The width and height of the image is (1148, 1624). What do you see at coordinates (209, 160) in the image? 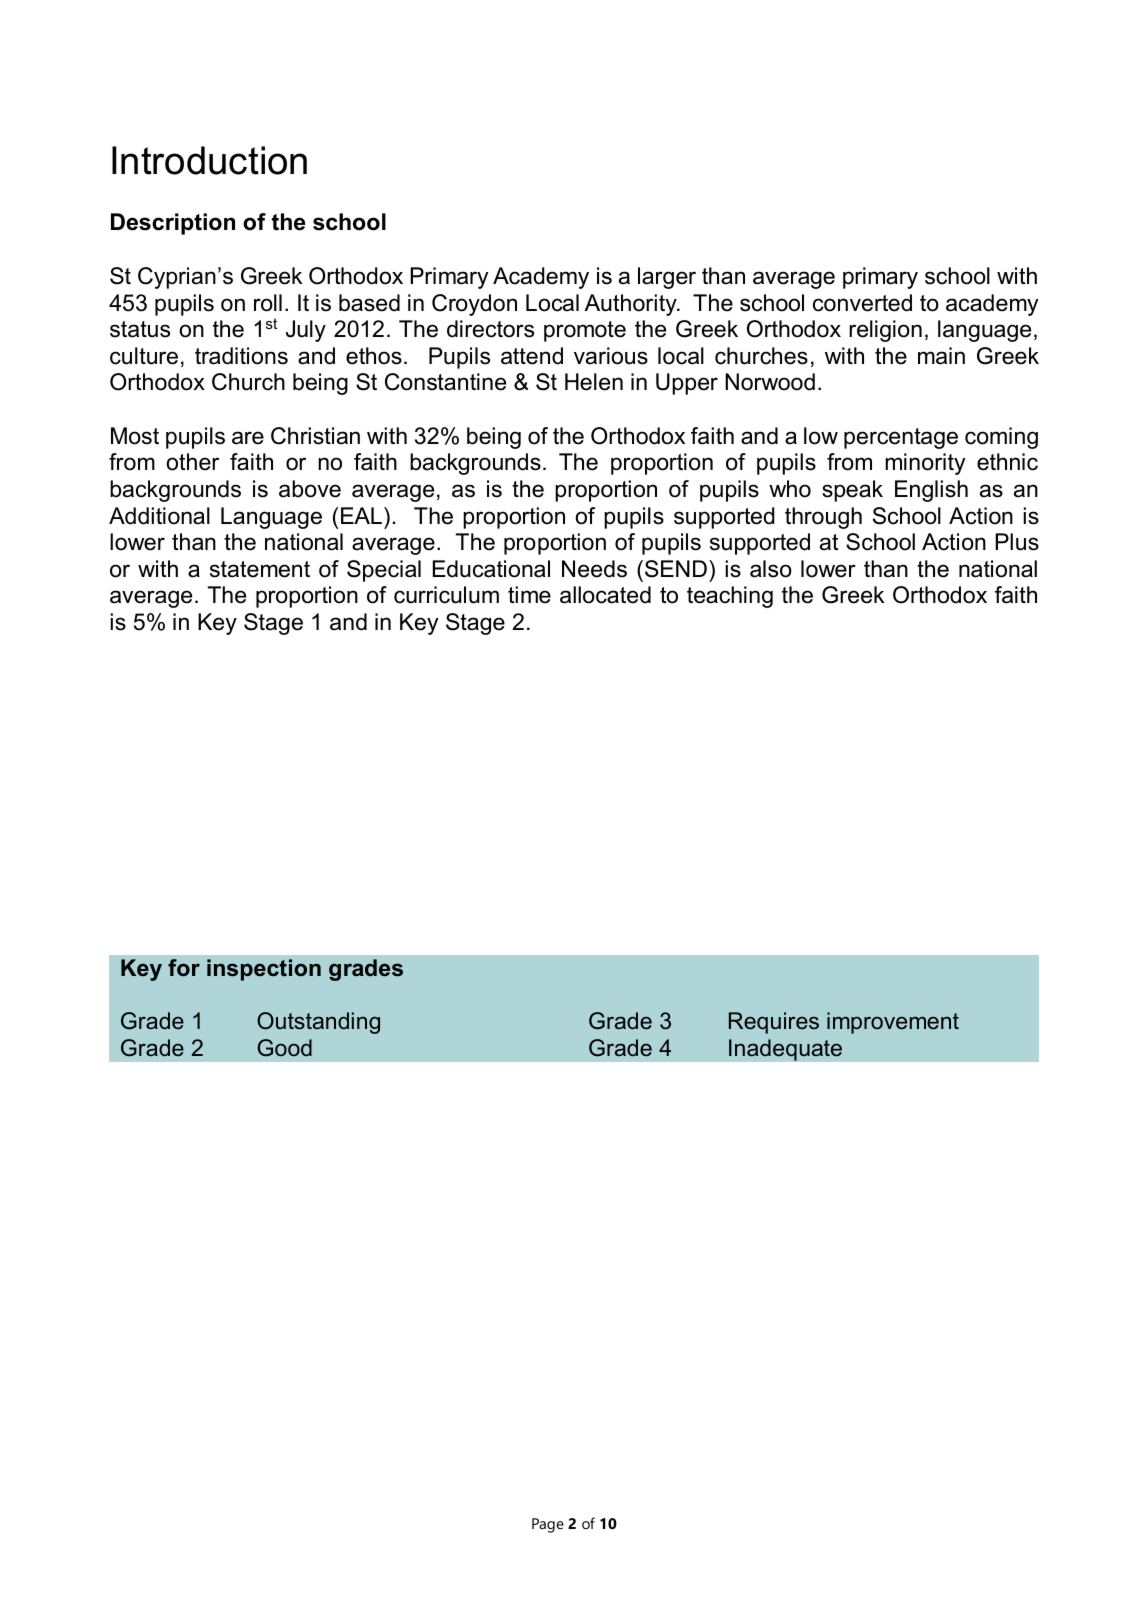
I see `Introduction` at bounding box center [209, 160].
